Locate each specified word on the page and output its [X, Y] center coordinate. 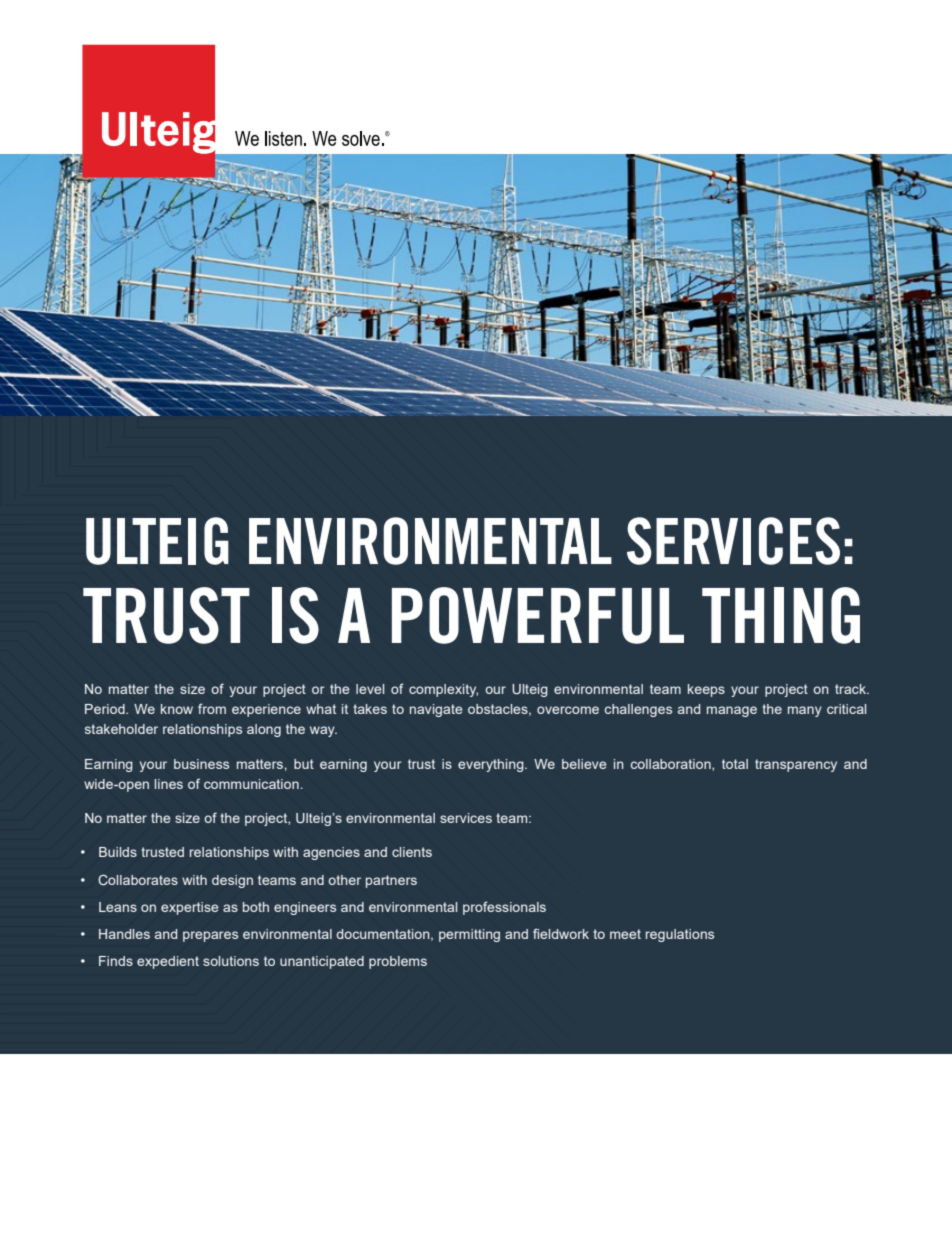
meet [625, 934]
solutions [231, 961]
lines [169, 784]
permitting [469, 935]
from [212, 708]
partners [391, 881]
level [370, 689]
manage [732, 711]
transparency [796, 765]
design [232, 881]
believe [584, 764]
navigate [436, 710]
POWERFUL [538, 615]
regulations [680, 935]
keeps [706, 690]
